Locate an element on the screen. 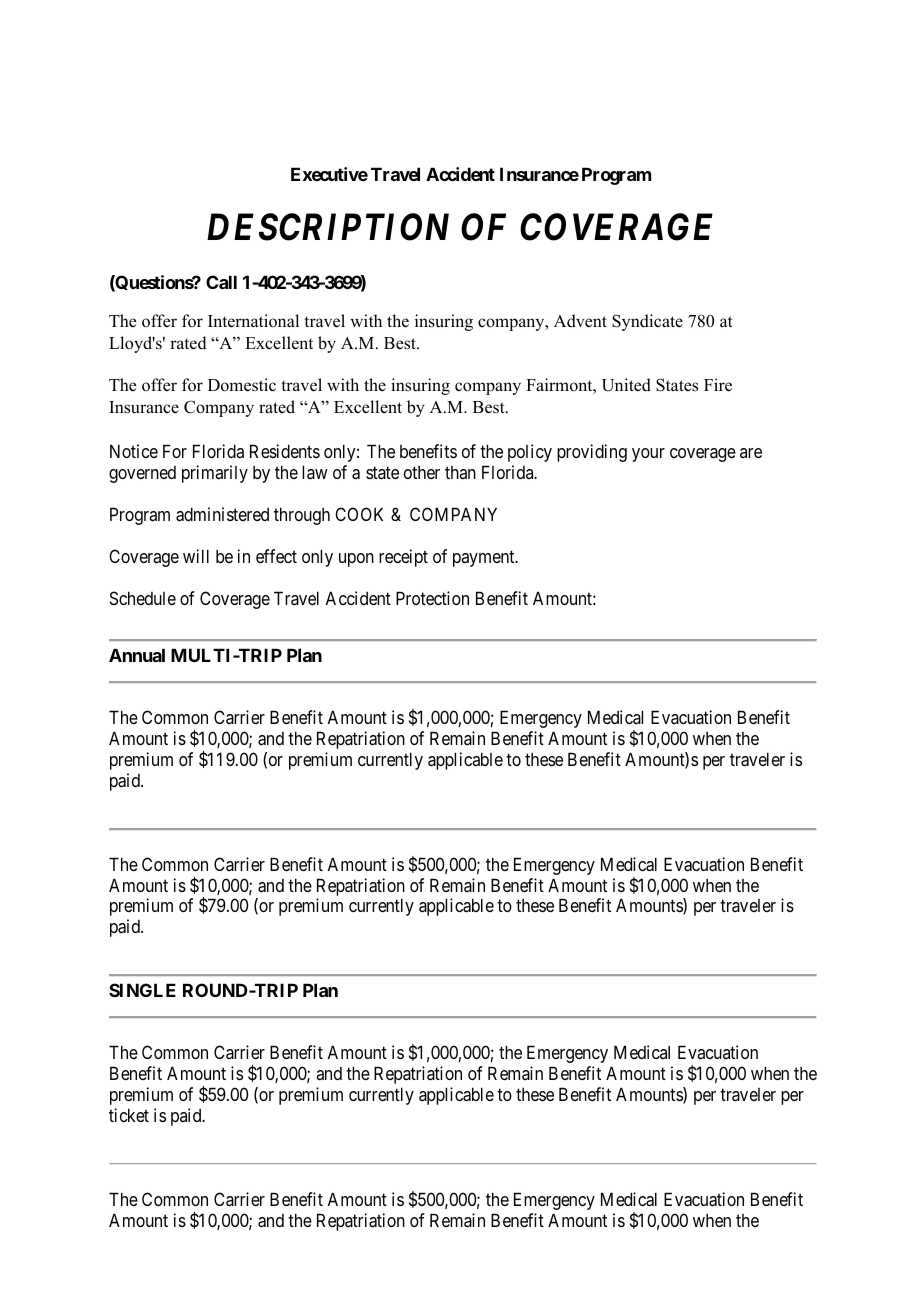 Image resolution: width=924 pixels, height=1308 pixels. your is located at coordinates (648, 455).
